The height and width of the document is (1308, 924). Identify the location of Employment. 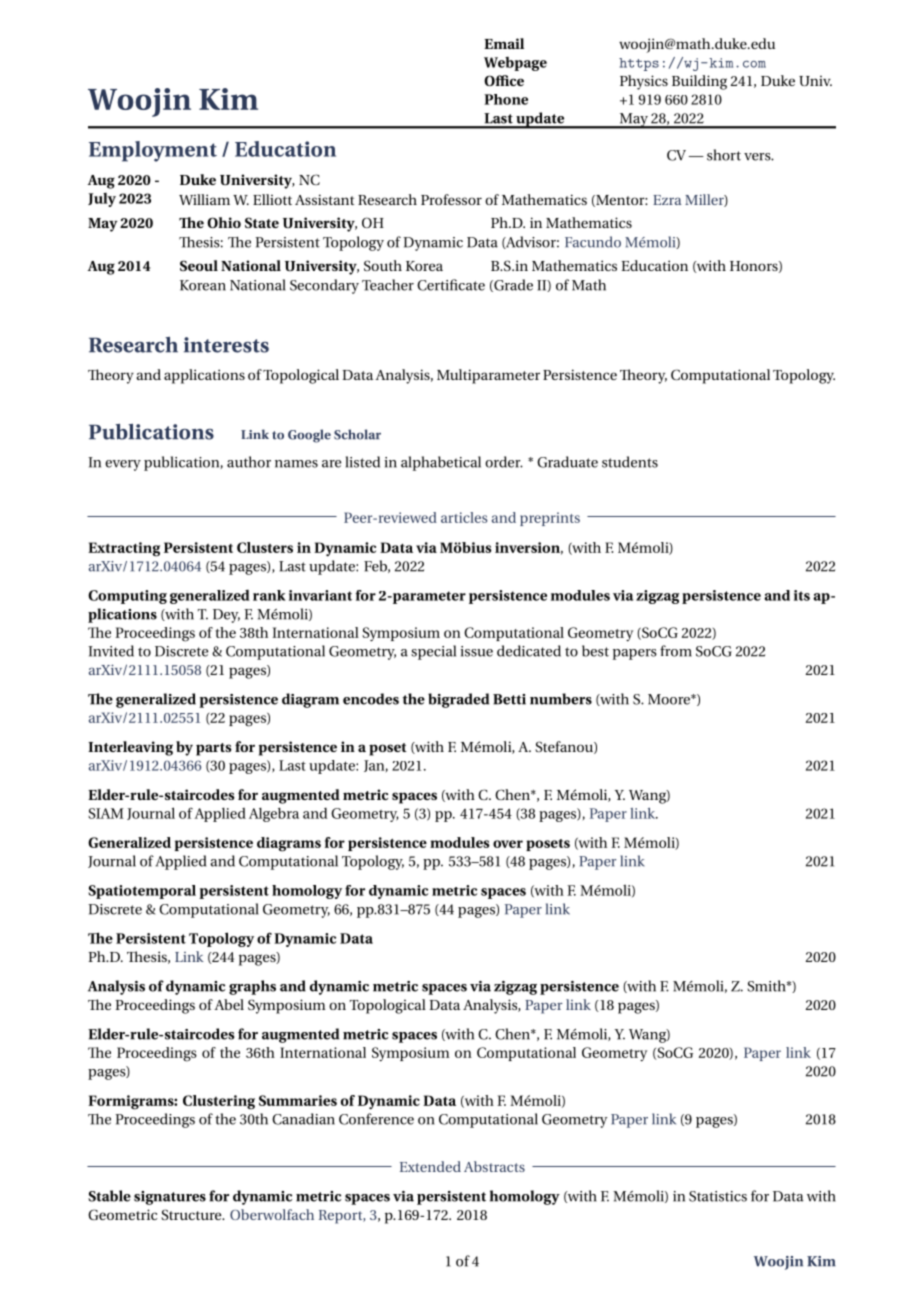
(153, 151).
